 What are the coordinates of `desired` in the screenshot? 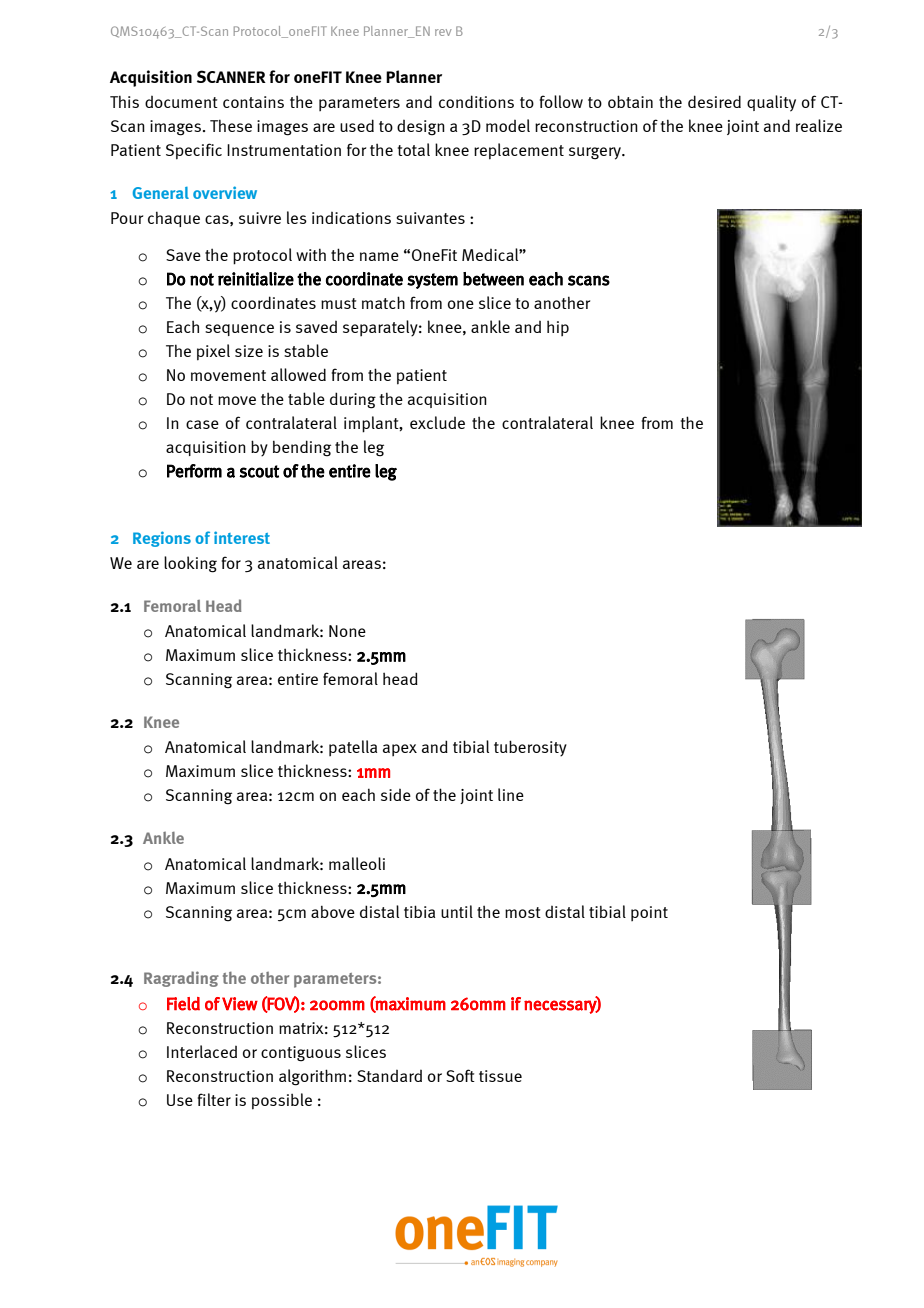 It's located at (714, 101).
